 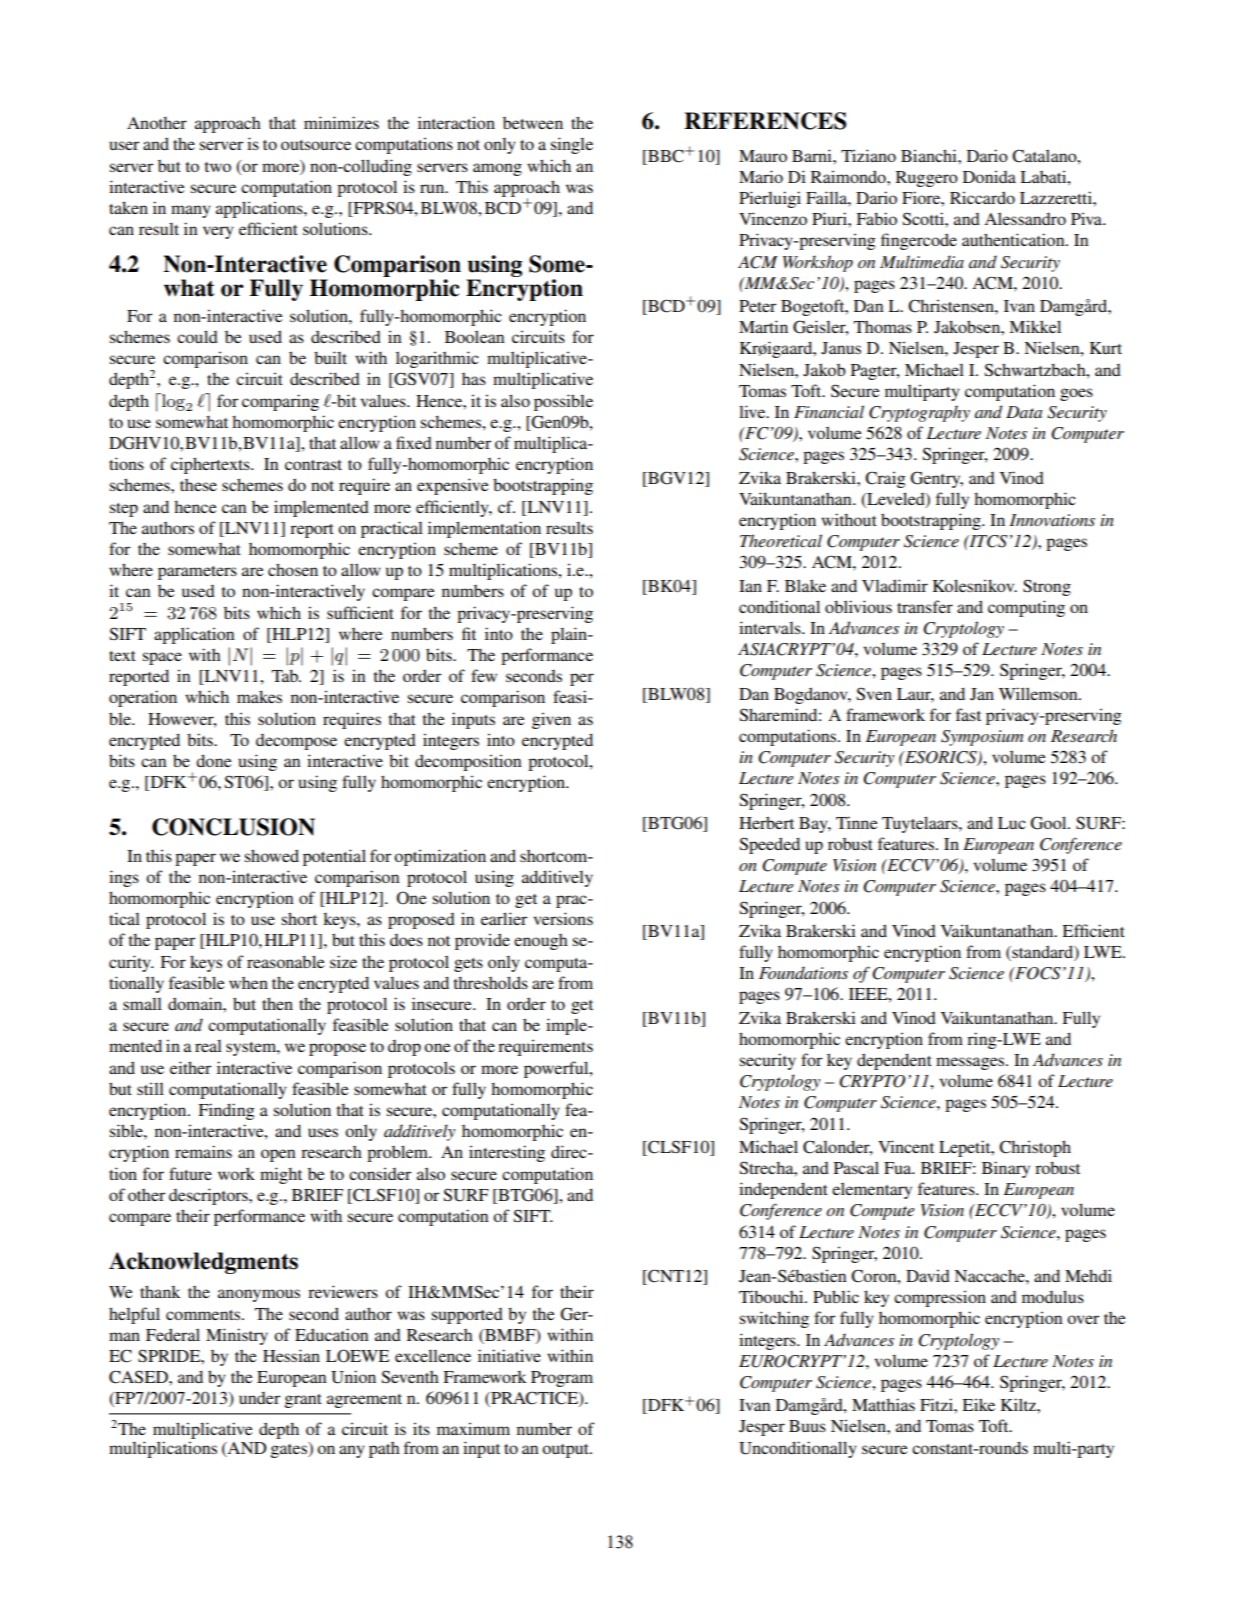 What do you see at coordinates (507, 1153) in the screenshot?
I see `interesting` at bounding box center [507, 1153].
